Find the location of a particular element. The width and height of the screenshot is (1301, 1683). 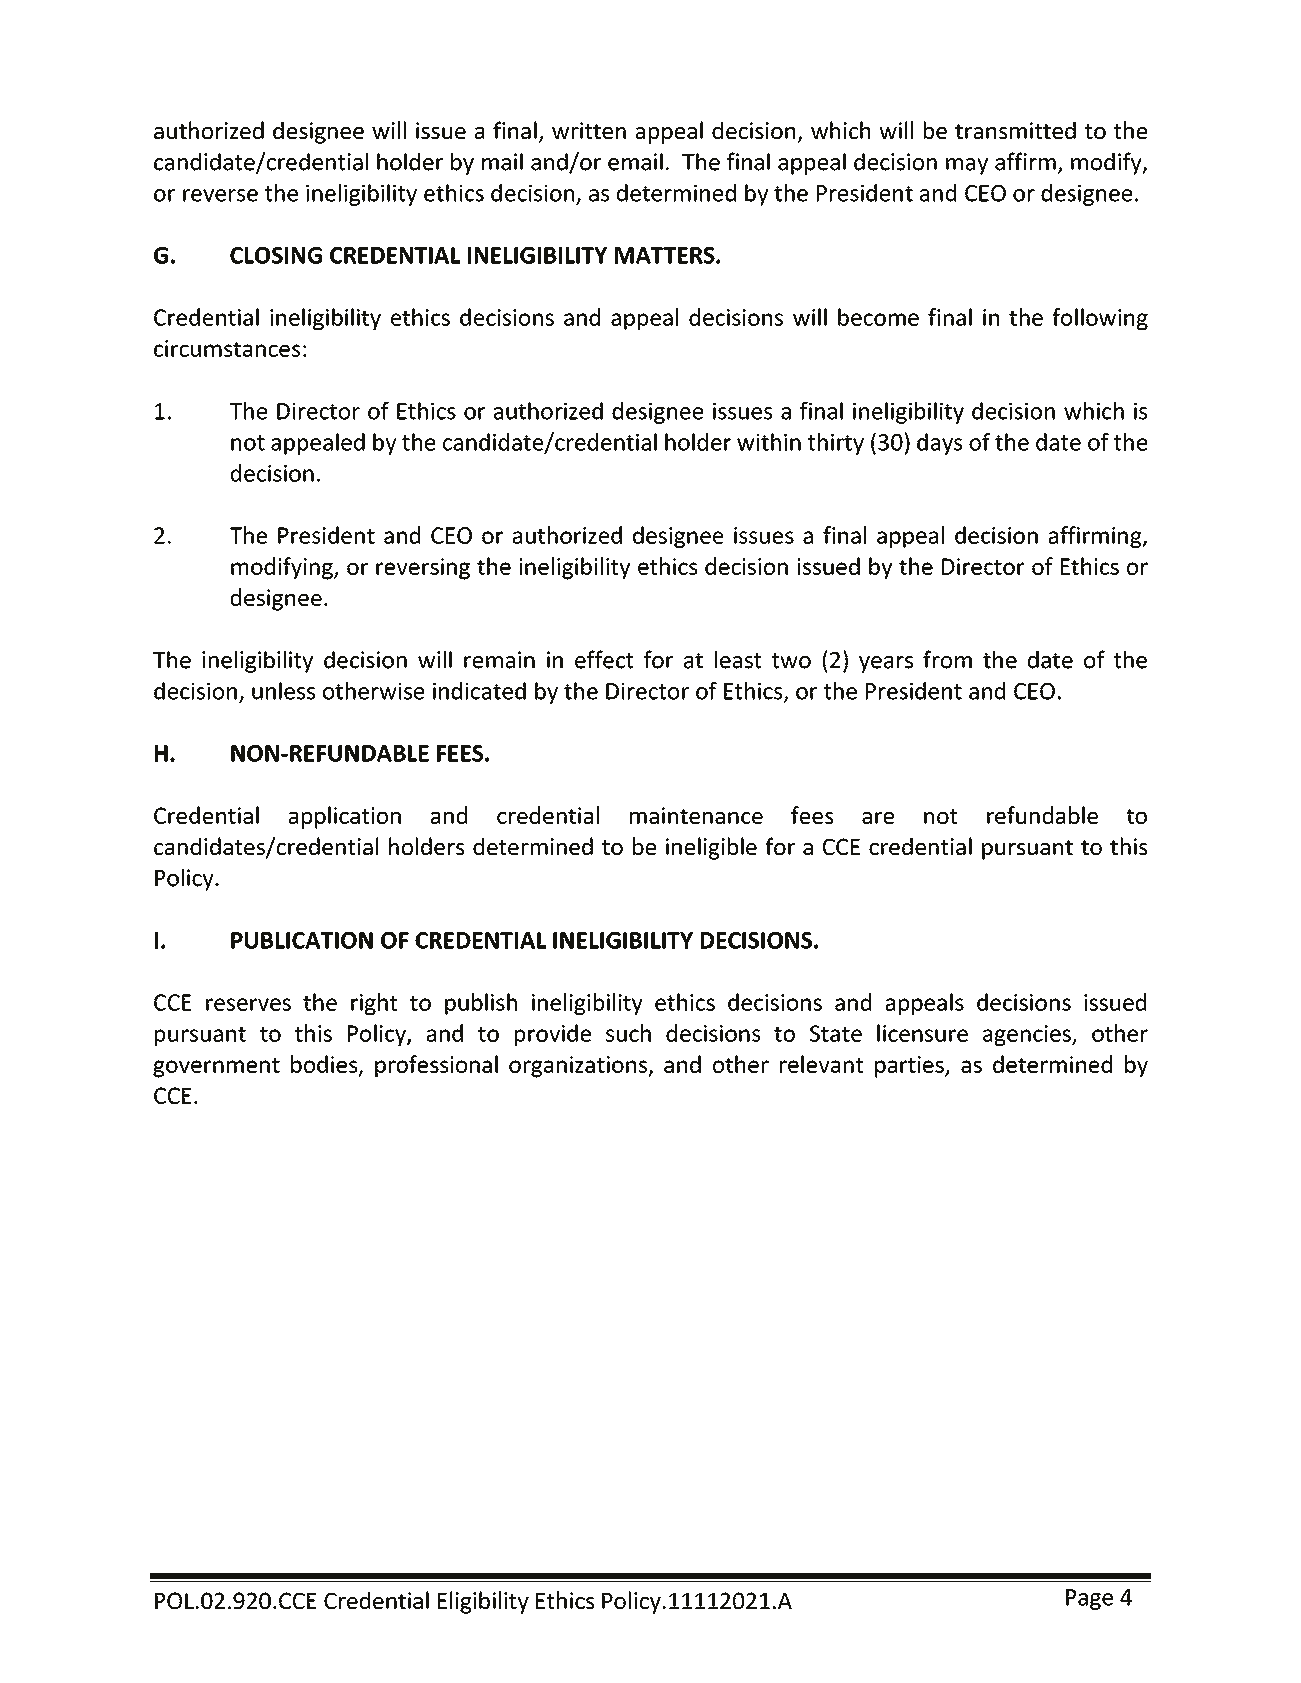

government is located at coordinates (216, 1068).
